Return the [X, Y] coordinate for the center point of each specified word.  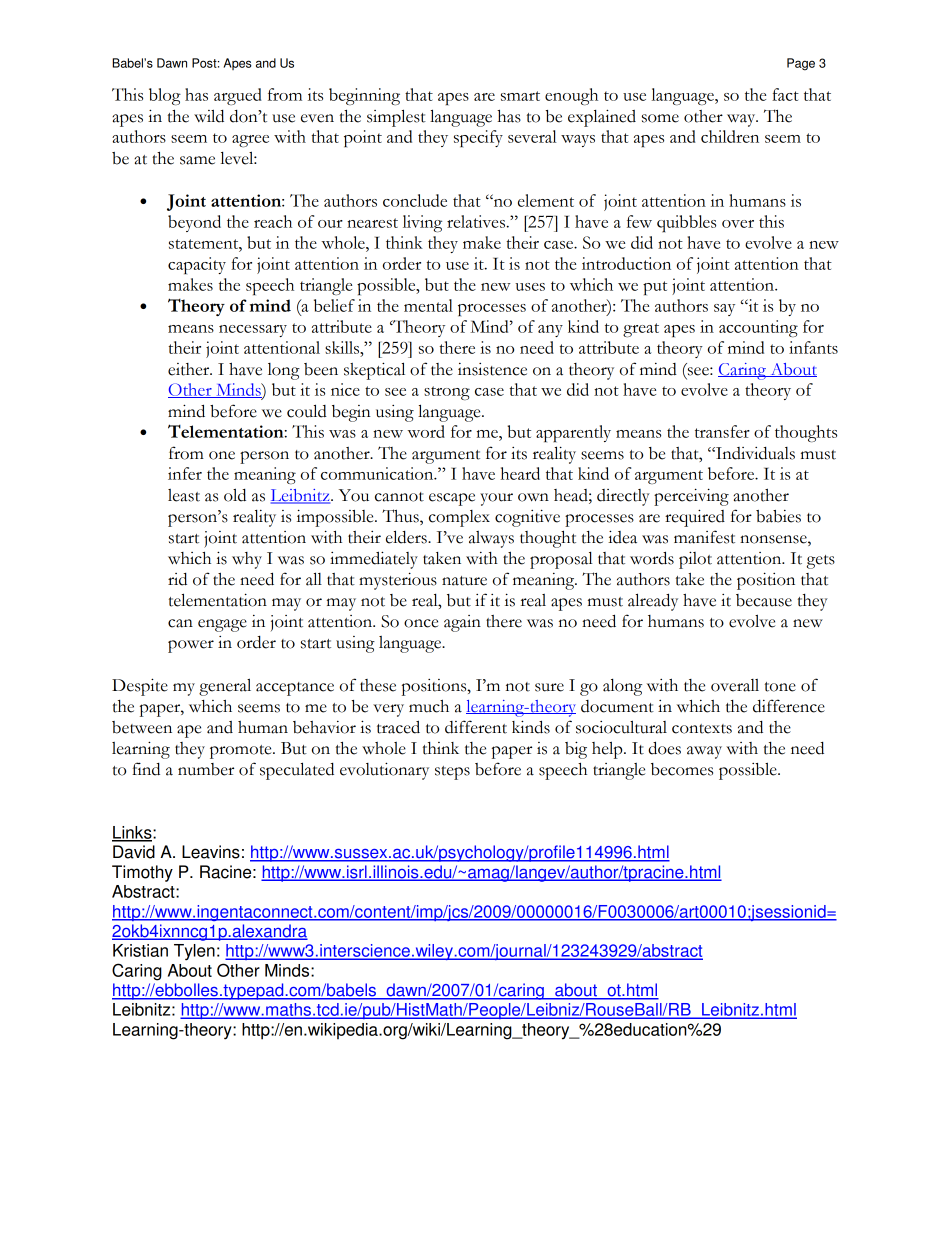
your [496, 499]
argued [238, 96]
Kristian [140, 950]
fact [785, 94]
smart [520, 96]
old [235, 495]
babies [778, 516]
